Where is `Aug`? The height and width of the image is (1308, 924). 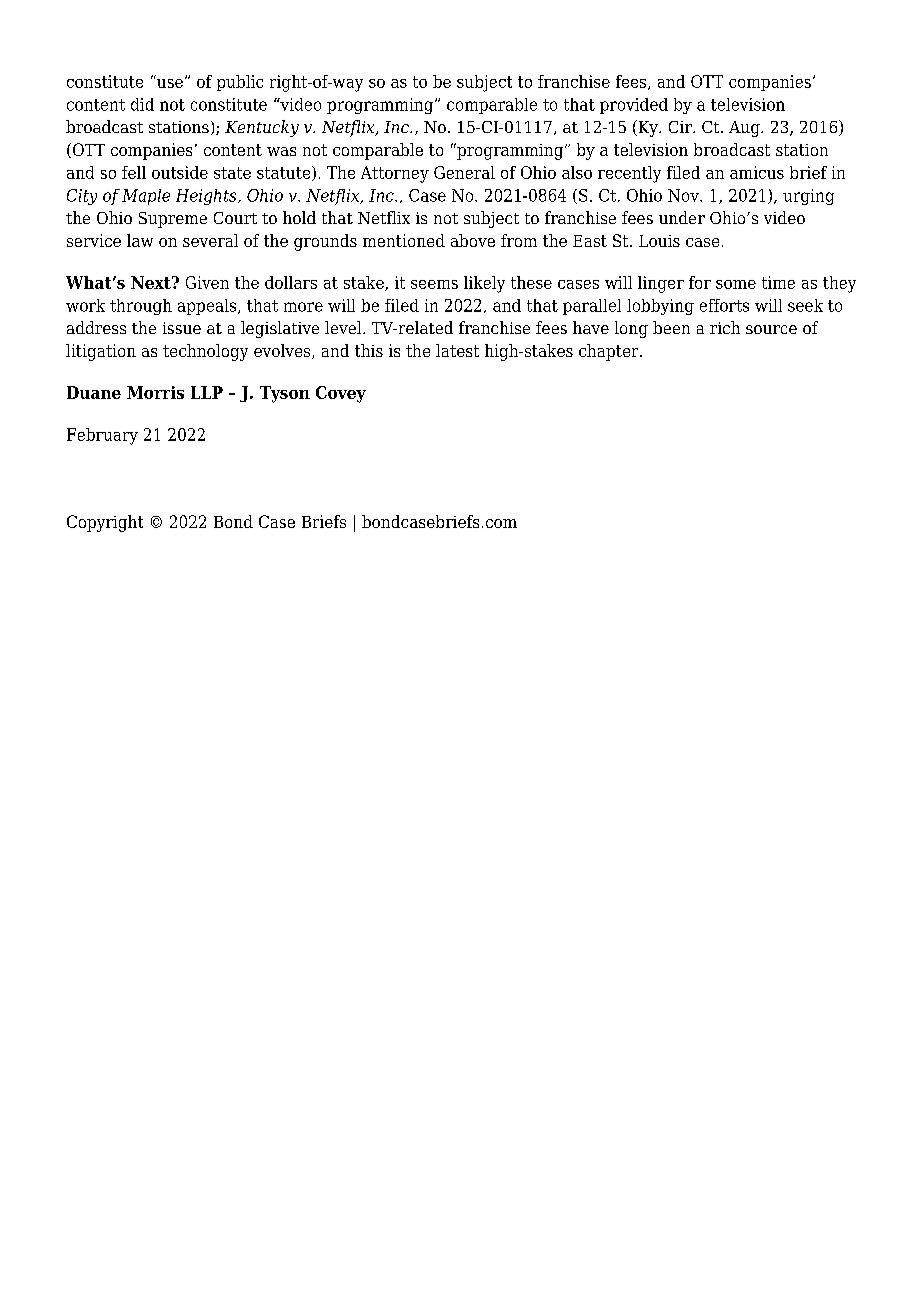
Aug is located at coordinates (745, 129).
